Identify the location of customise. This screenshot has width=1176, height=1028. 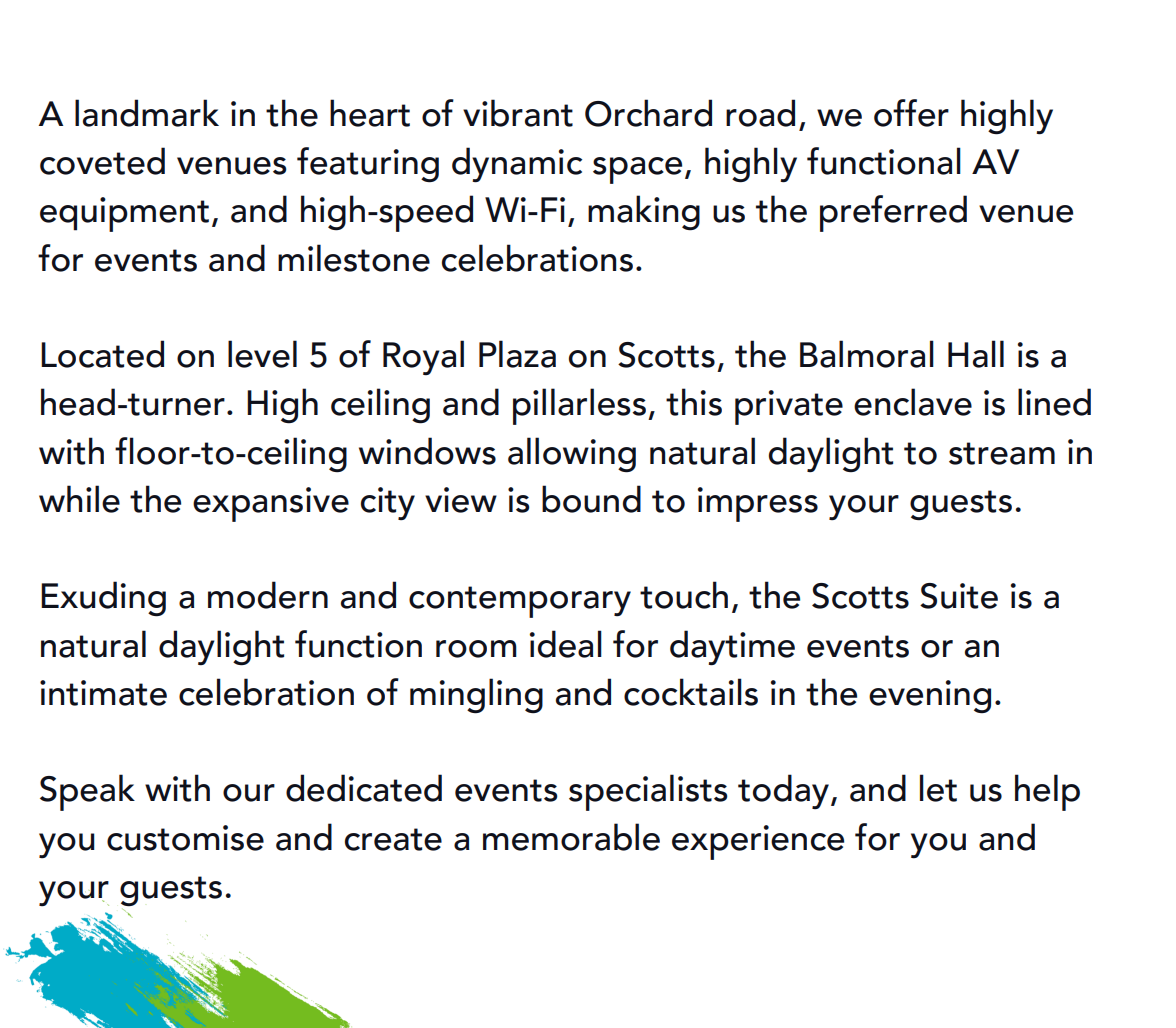
(185, 838).
